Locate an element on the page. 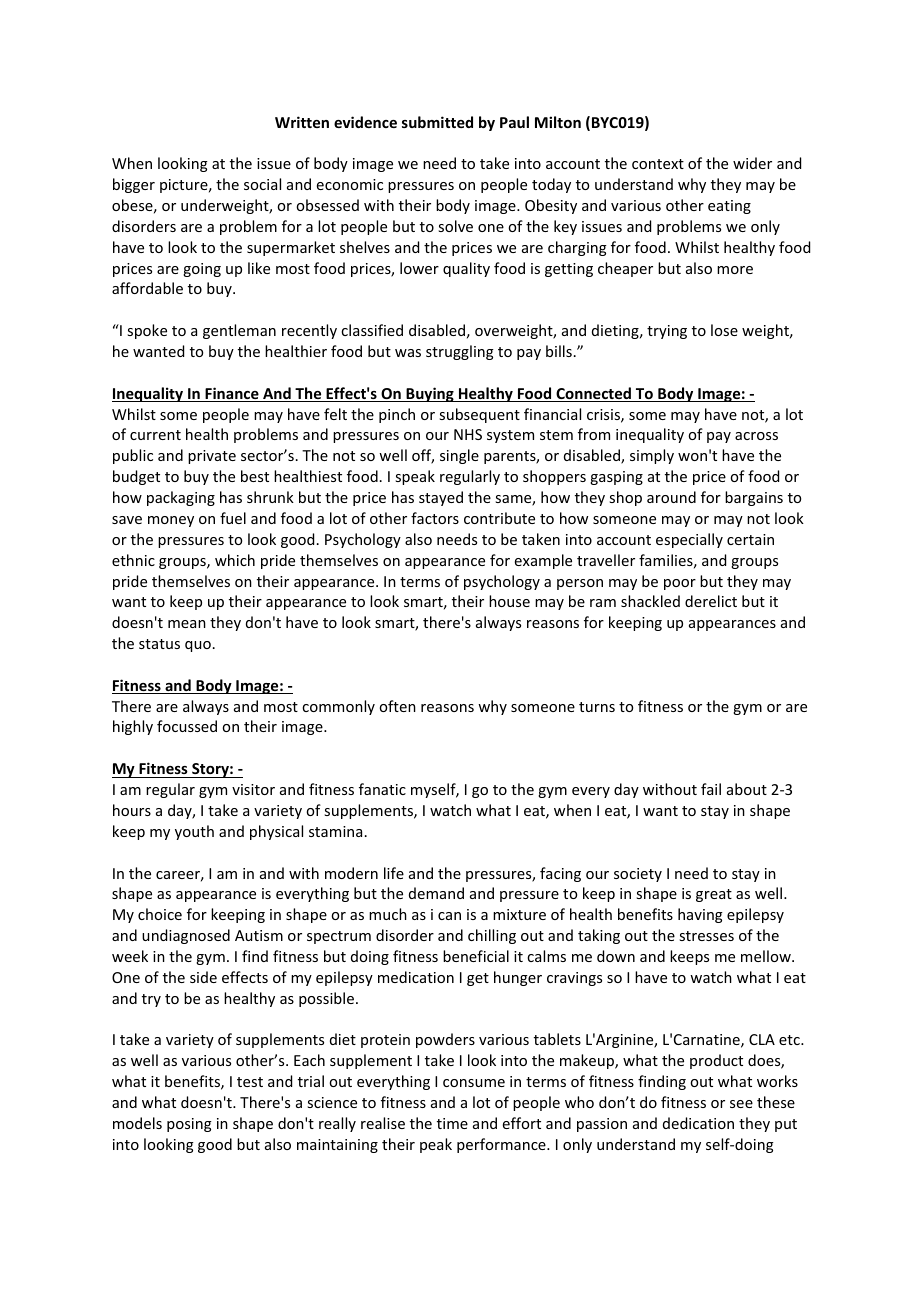 The image size is (924, 1308). time is located at coordinates (452, 1123).
